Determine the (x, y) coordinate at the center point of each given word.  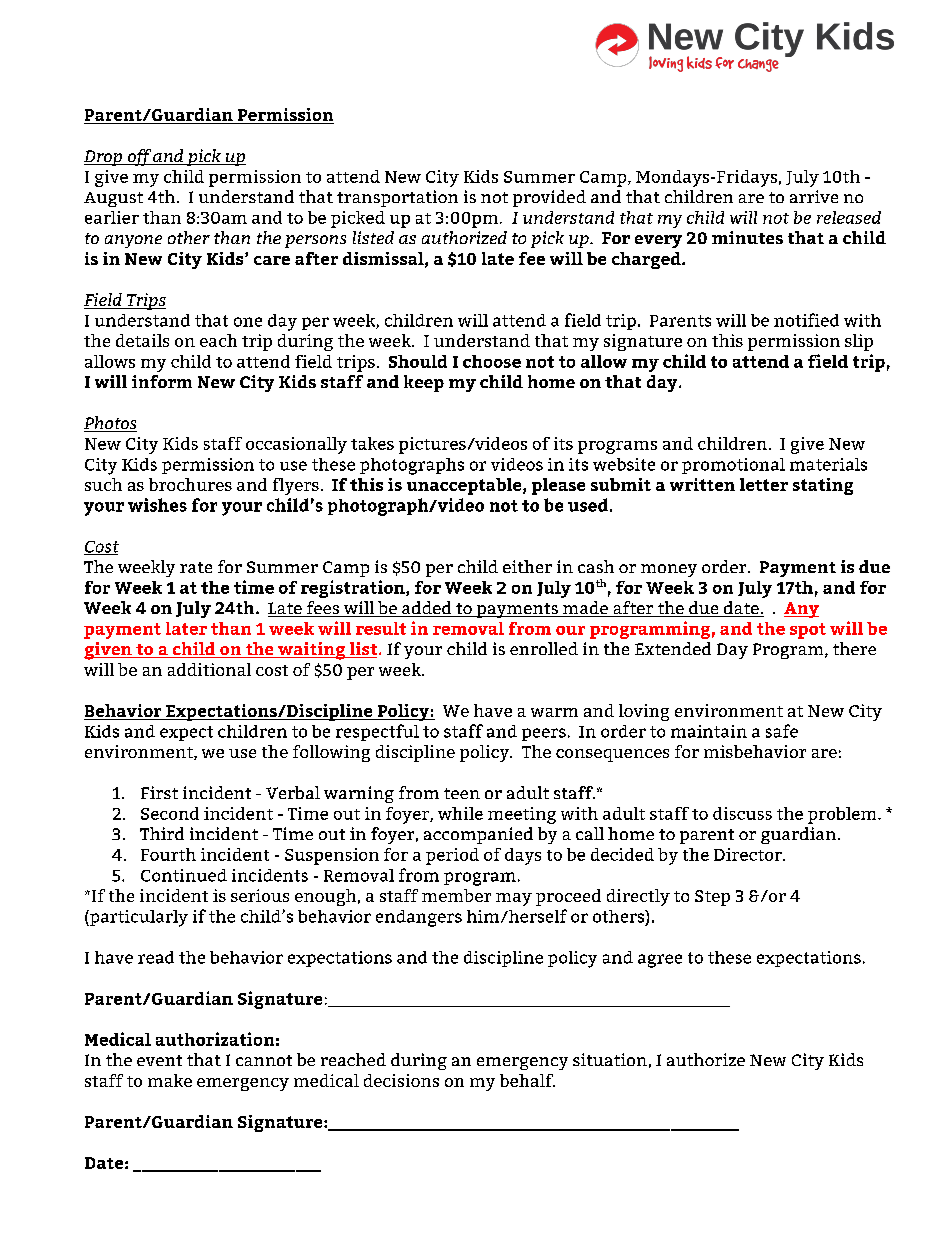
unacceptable (465, 486)
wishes (157, 505)
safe (782, 731)
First (159, 792)
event (159, 1060)
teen (462, 793)
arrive (814, 196)
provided (549, 198)
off (139, 157)
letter (764, 484)
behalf (527, 1080)
